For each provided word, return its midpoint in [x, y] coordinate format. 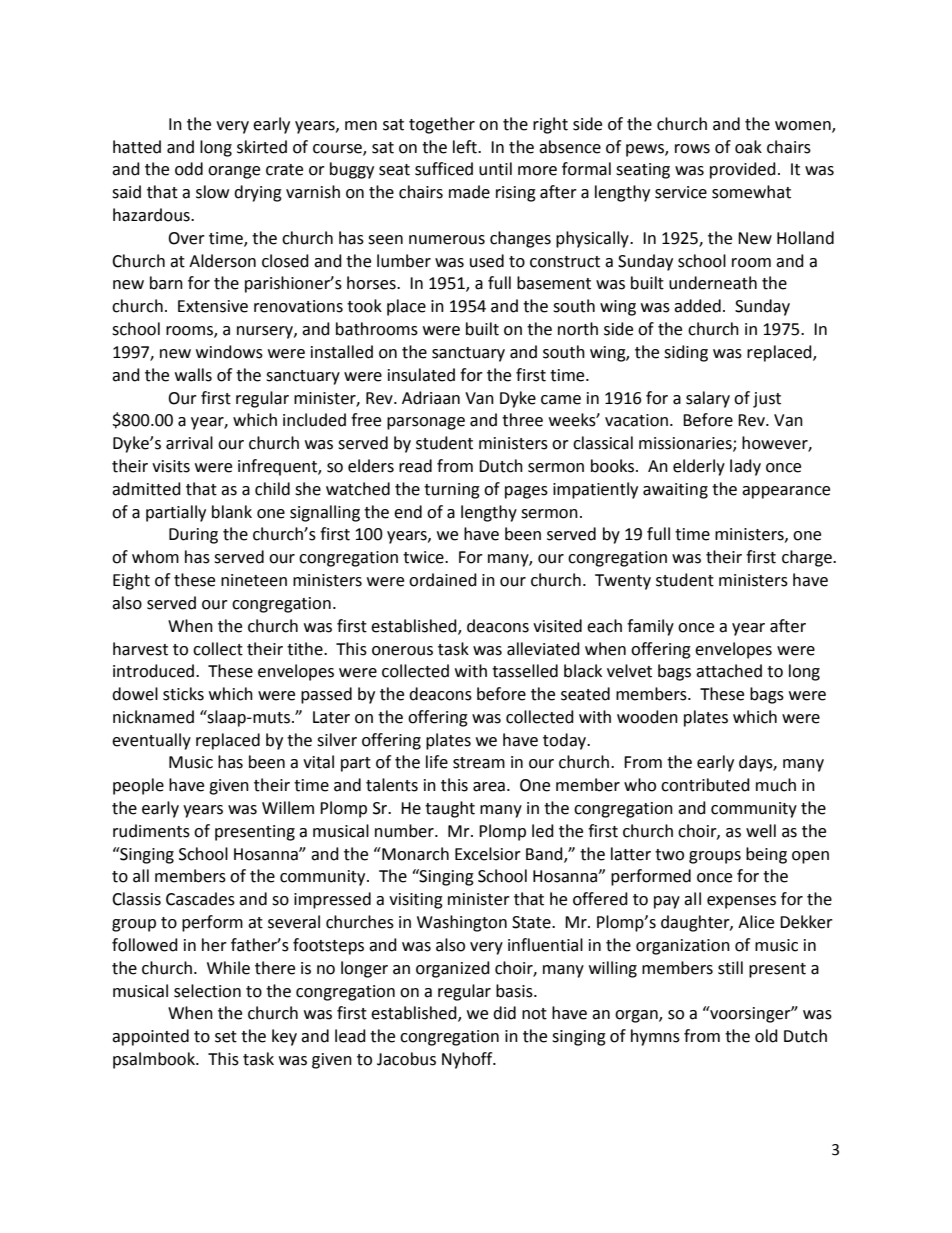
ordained [443, 580]
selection [207, 991]
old [766, 1036]
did [504, 1013]
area [489, 787]
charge [808, 558]
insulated [421, 375]
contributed [705, 785]
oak [748, 147]
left [466, 147]
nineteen [254, 580]
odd [189, 169]
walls [193, 375]
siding [686, 353]
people [138, 786]
